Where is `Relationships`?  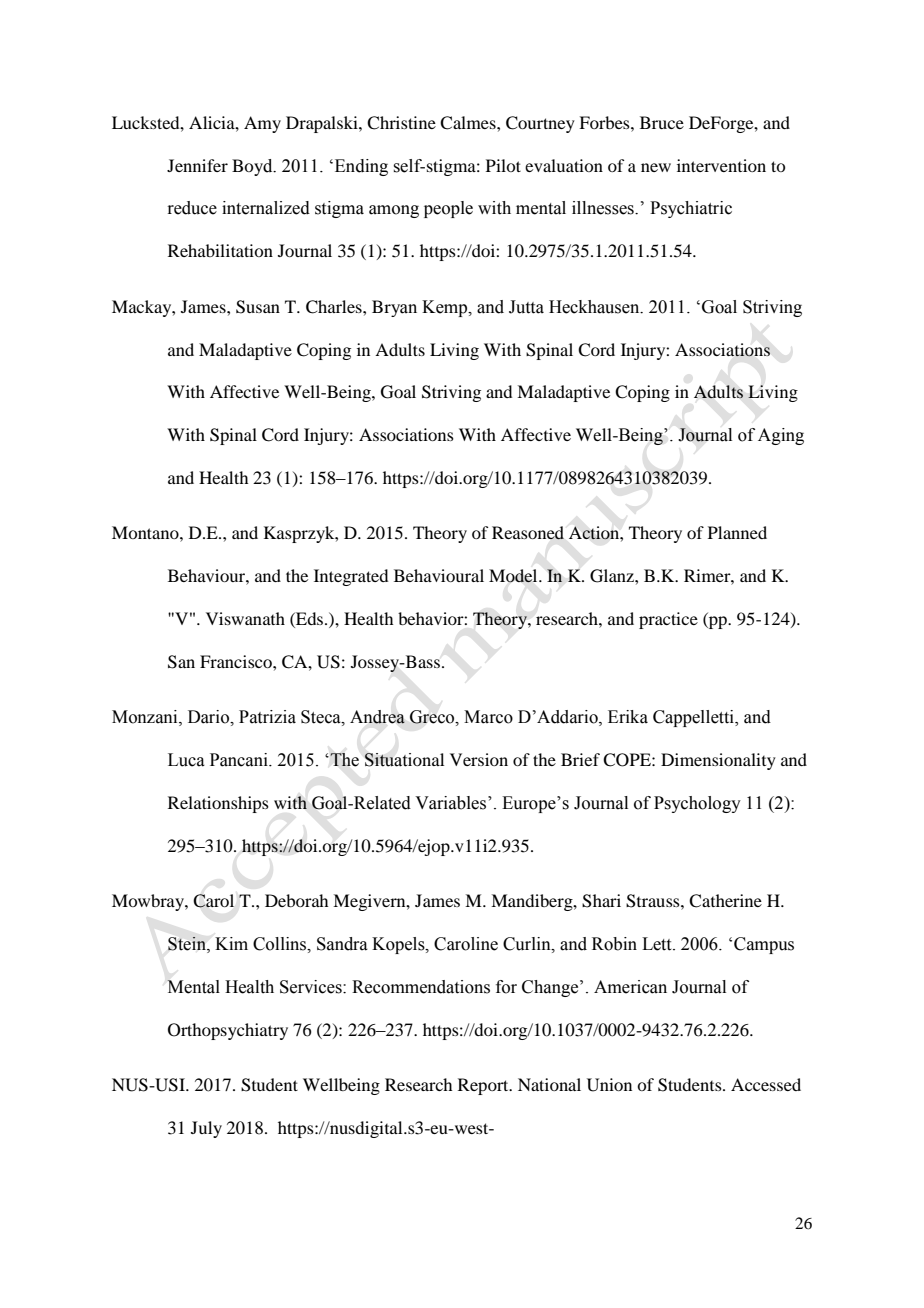
Relationships is located at coordinates (218, 804).
